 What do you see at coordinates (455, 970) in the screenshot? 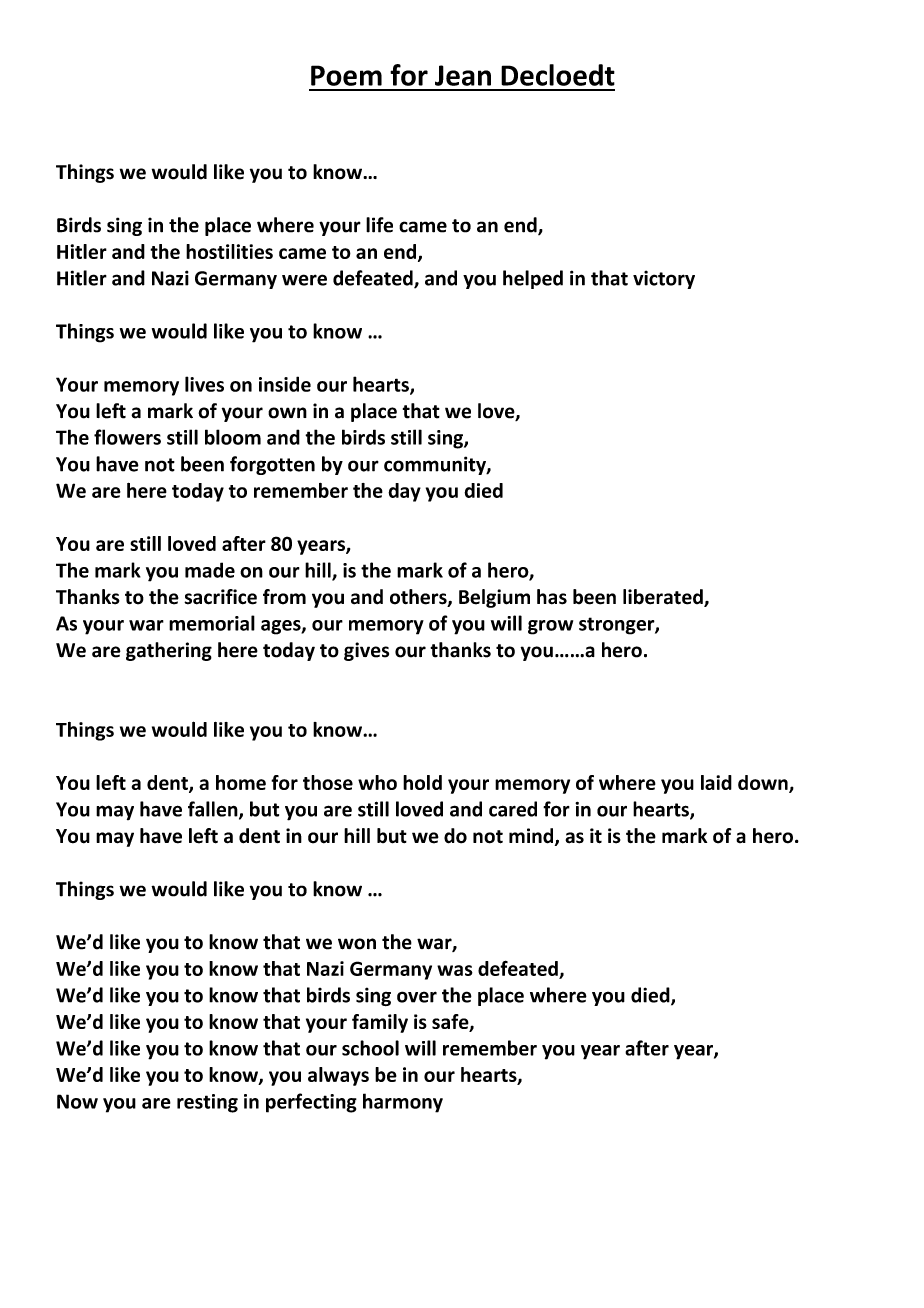
I see `was` at bounding box center [455, 970].
